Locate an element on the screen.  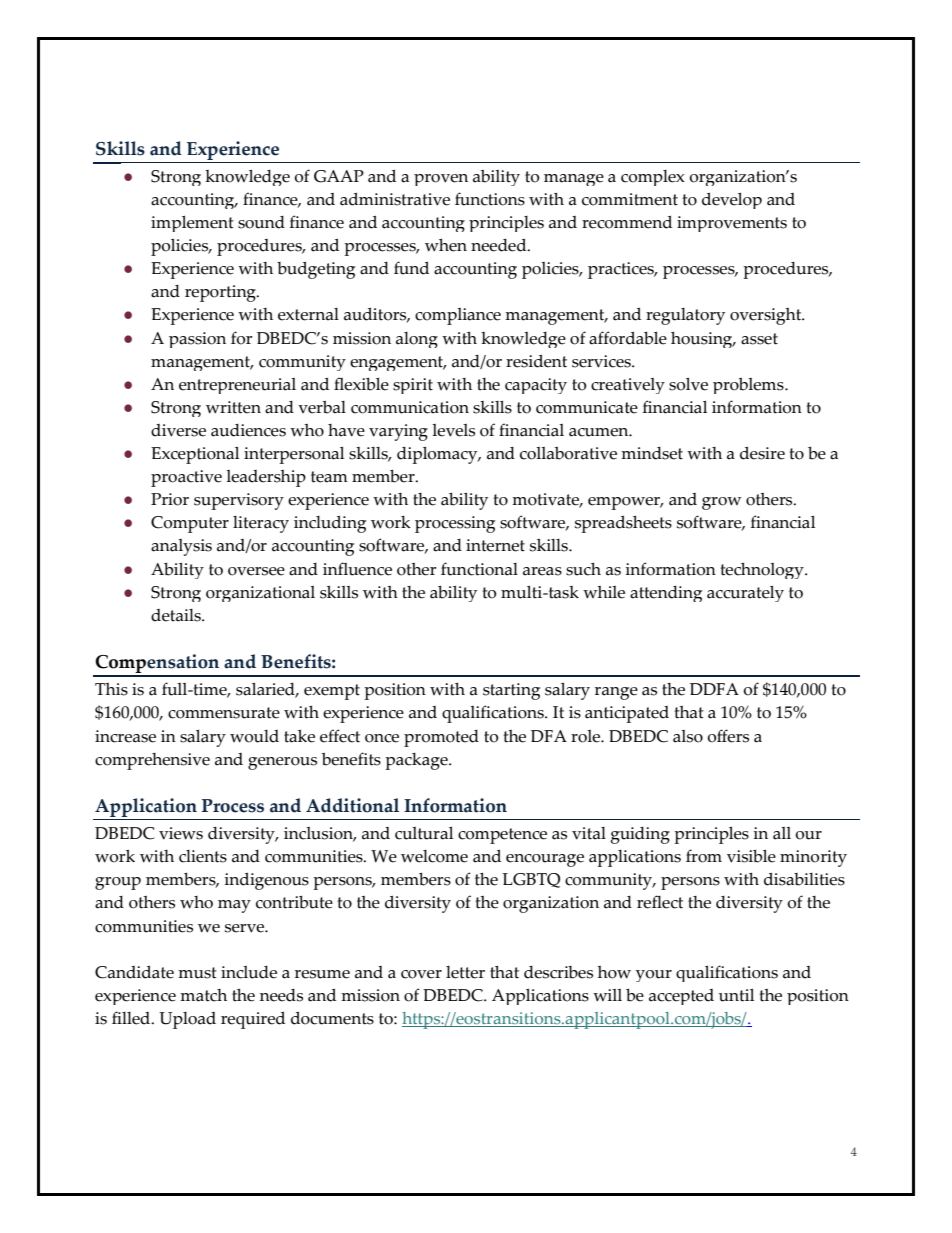
all is located at coordinates (782, 833).
